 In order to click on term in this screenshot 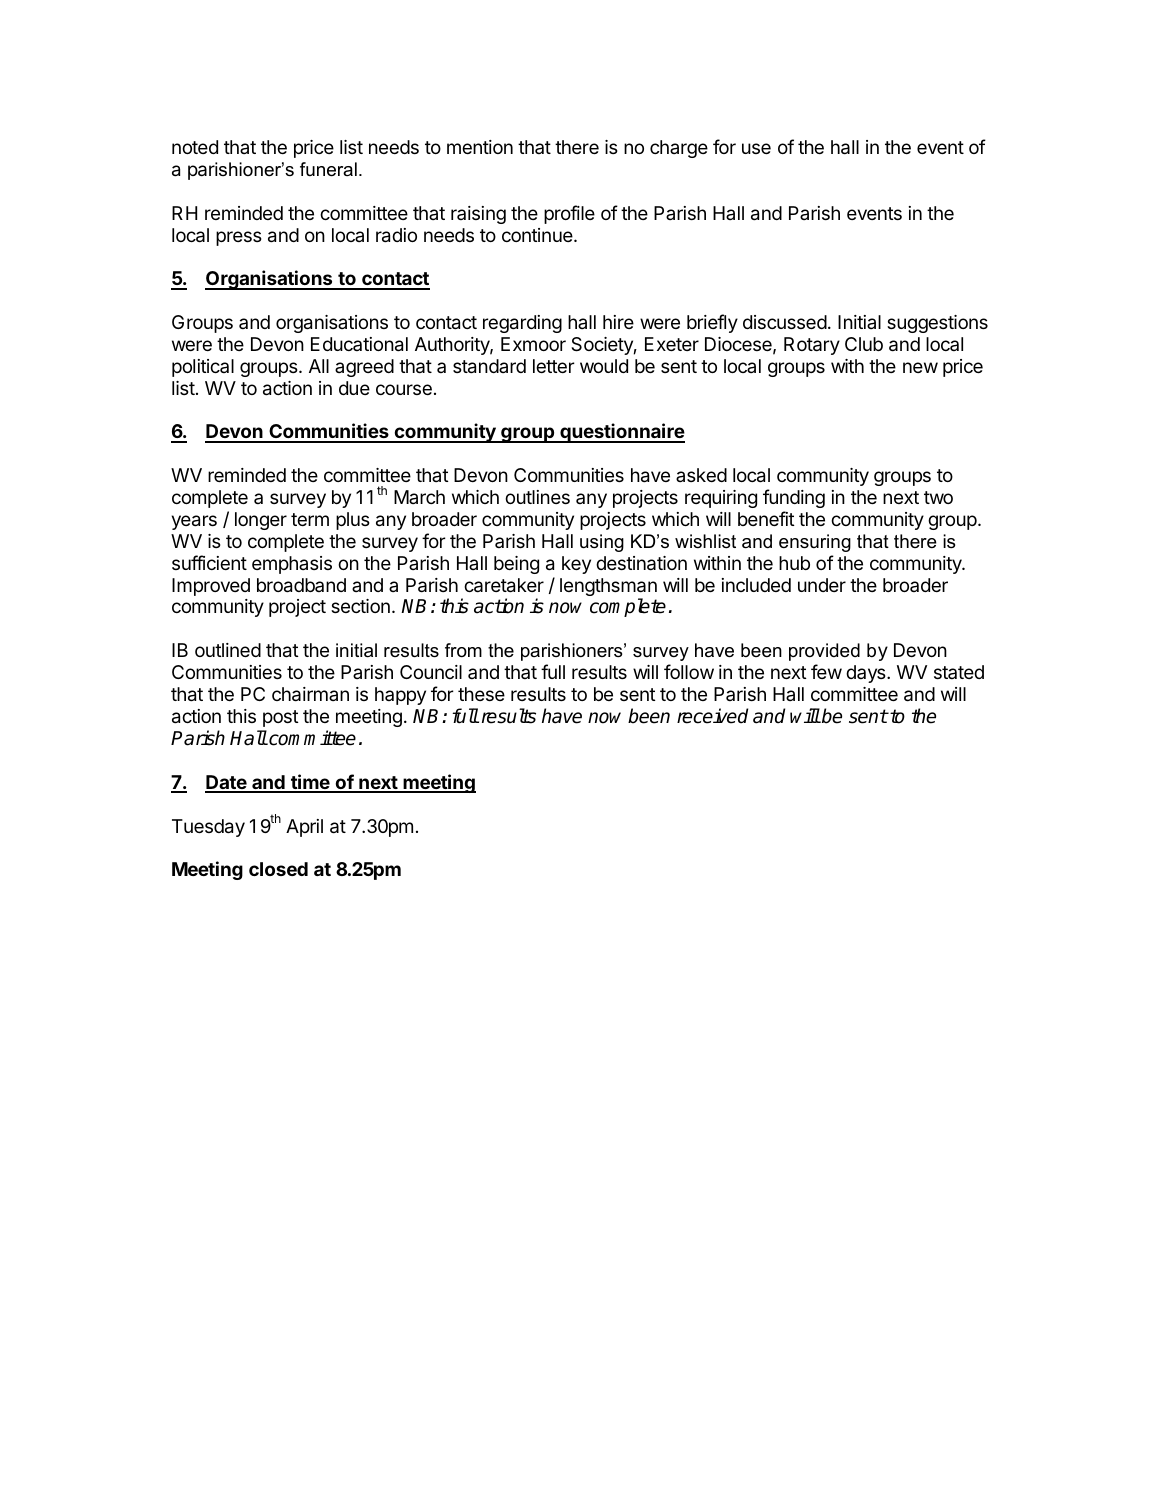, I will do `click(310, 519)`.
